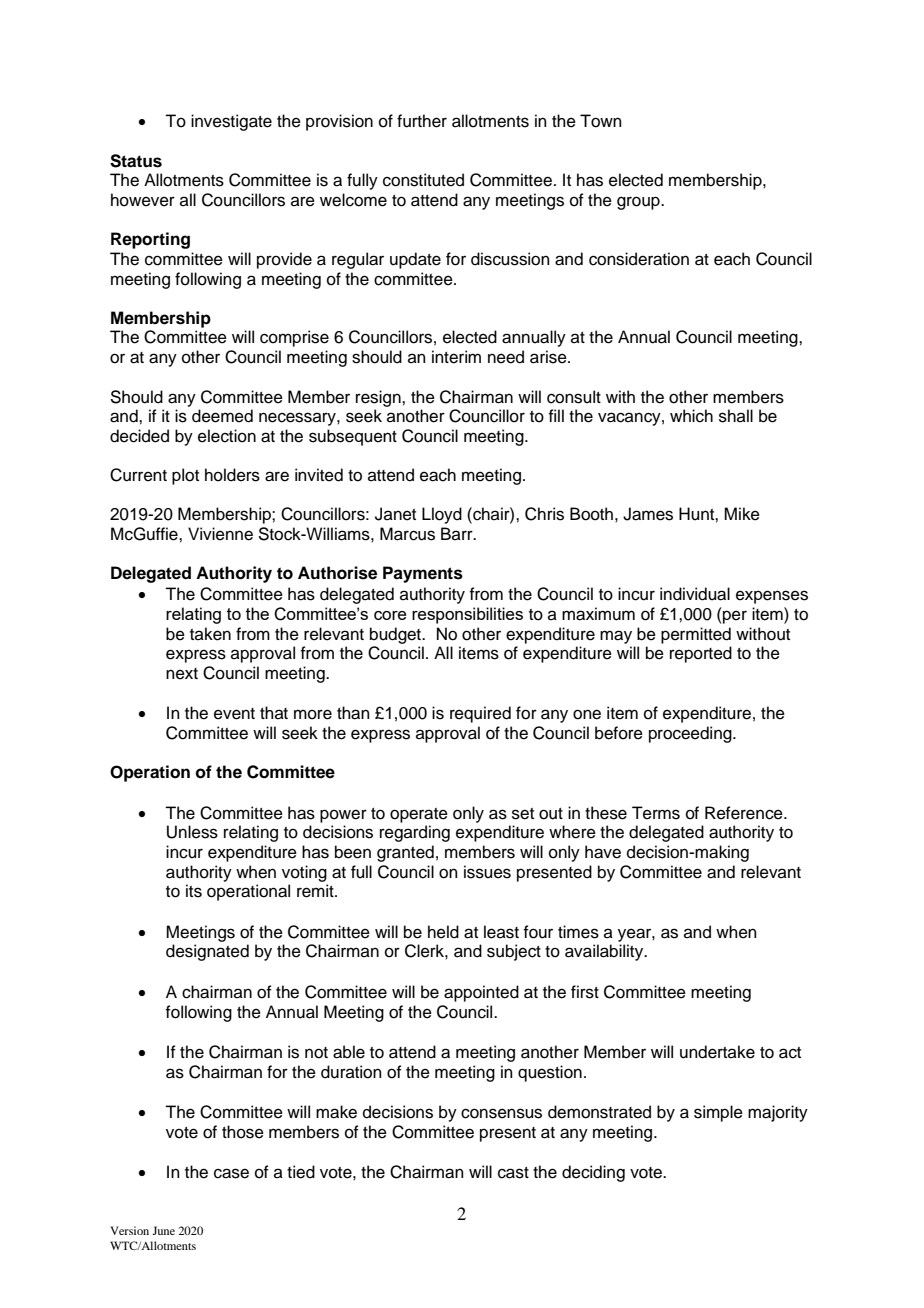 This document has width=924, height=1308. Describe the element at coordinates (701, 654) in the document. I see `reported` at that location.
